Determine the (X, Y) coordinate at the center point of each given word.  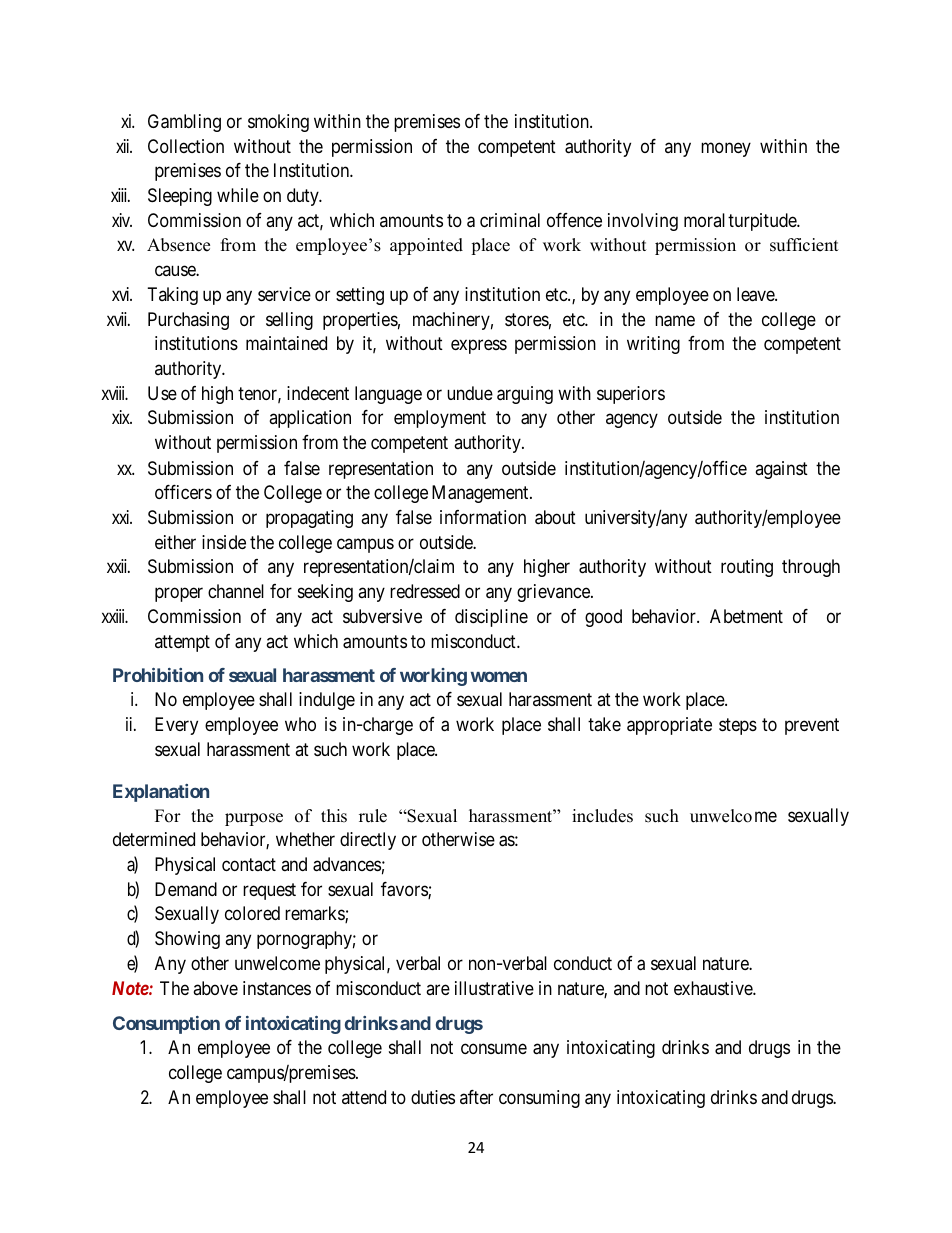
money (726, 149)
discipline (491, 618)
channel (236, 591)
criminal (510, 220)
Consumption (166, 1025)
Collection (186, 146)
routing (747, 568)
